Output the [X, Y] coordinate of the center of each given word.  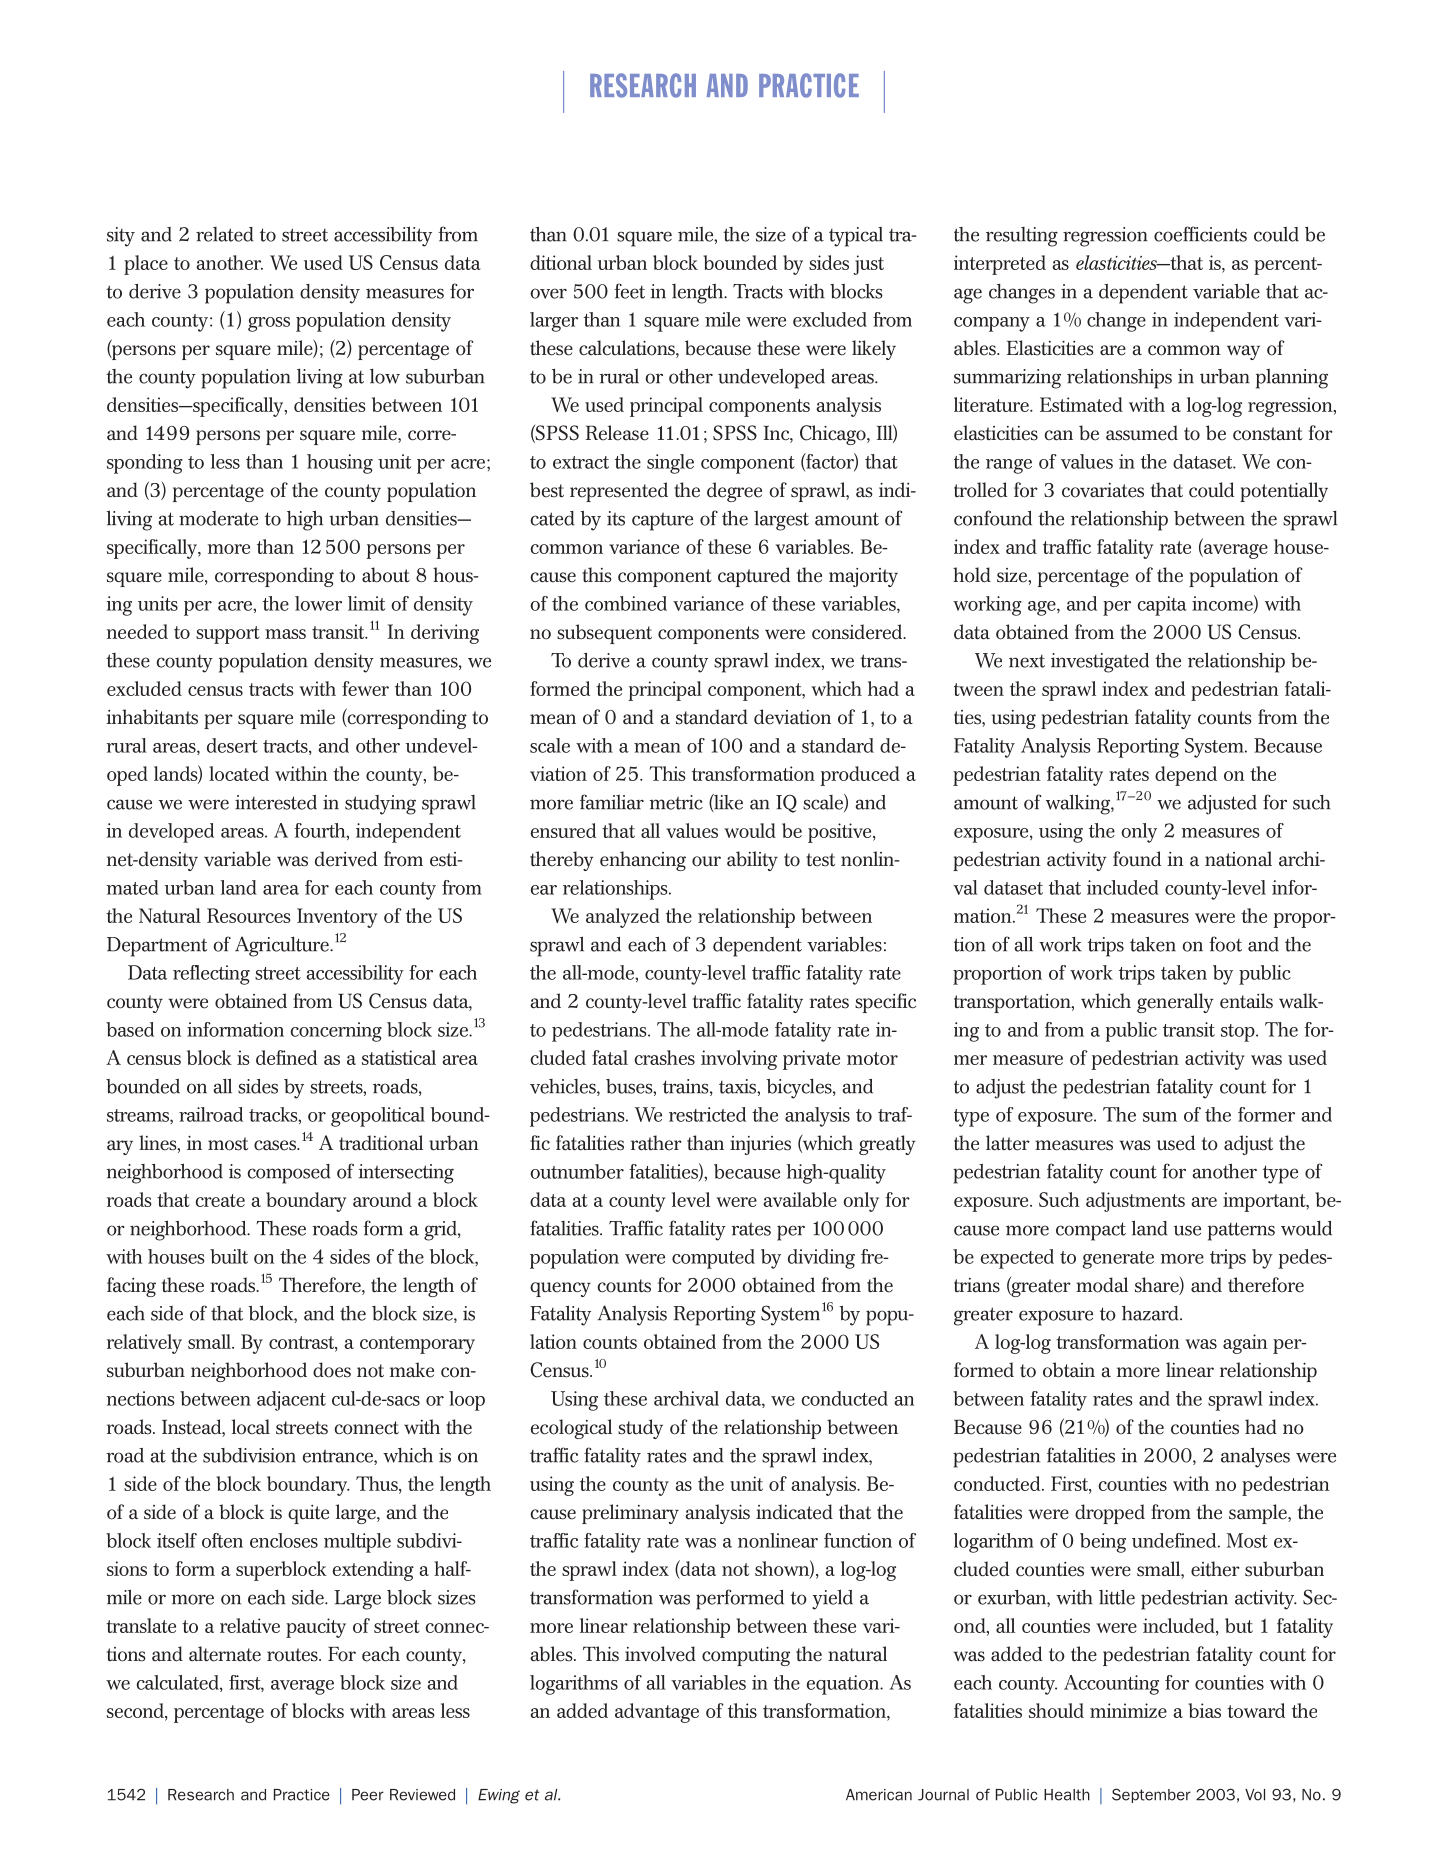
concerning [336, 1032]
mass [285, 634]
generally [1175, 1003]
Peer [368, 1795]
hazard [1151, 1313]
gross [269, 324]
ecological [571, 1429]
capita [1162, 606]
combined [626, 603]
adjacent [291, 1401]
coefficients [1200, 234]
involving [739, 1060]
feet [629, 291]
